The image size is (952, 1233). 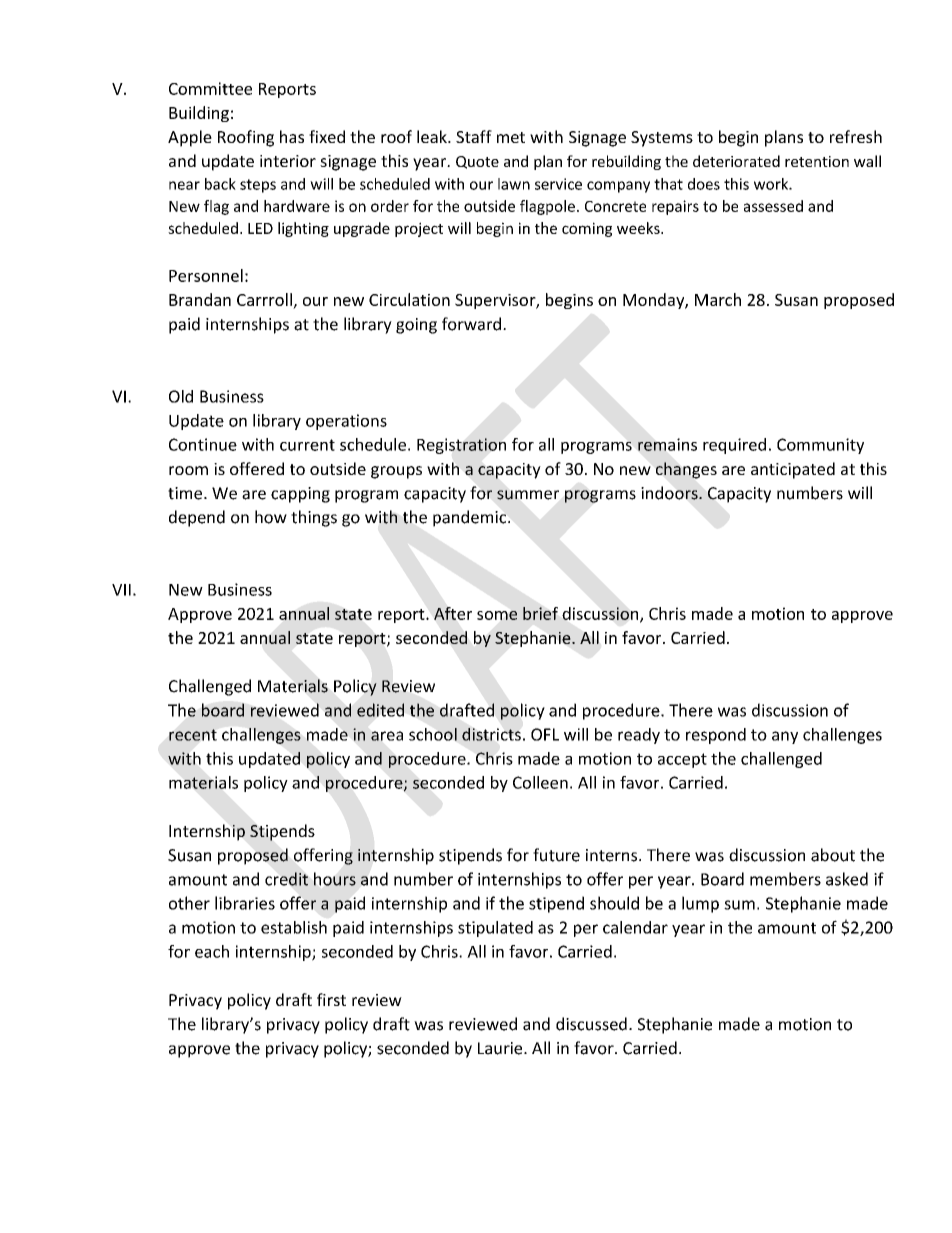 I want to click on met, so click(x=511, y=137).
